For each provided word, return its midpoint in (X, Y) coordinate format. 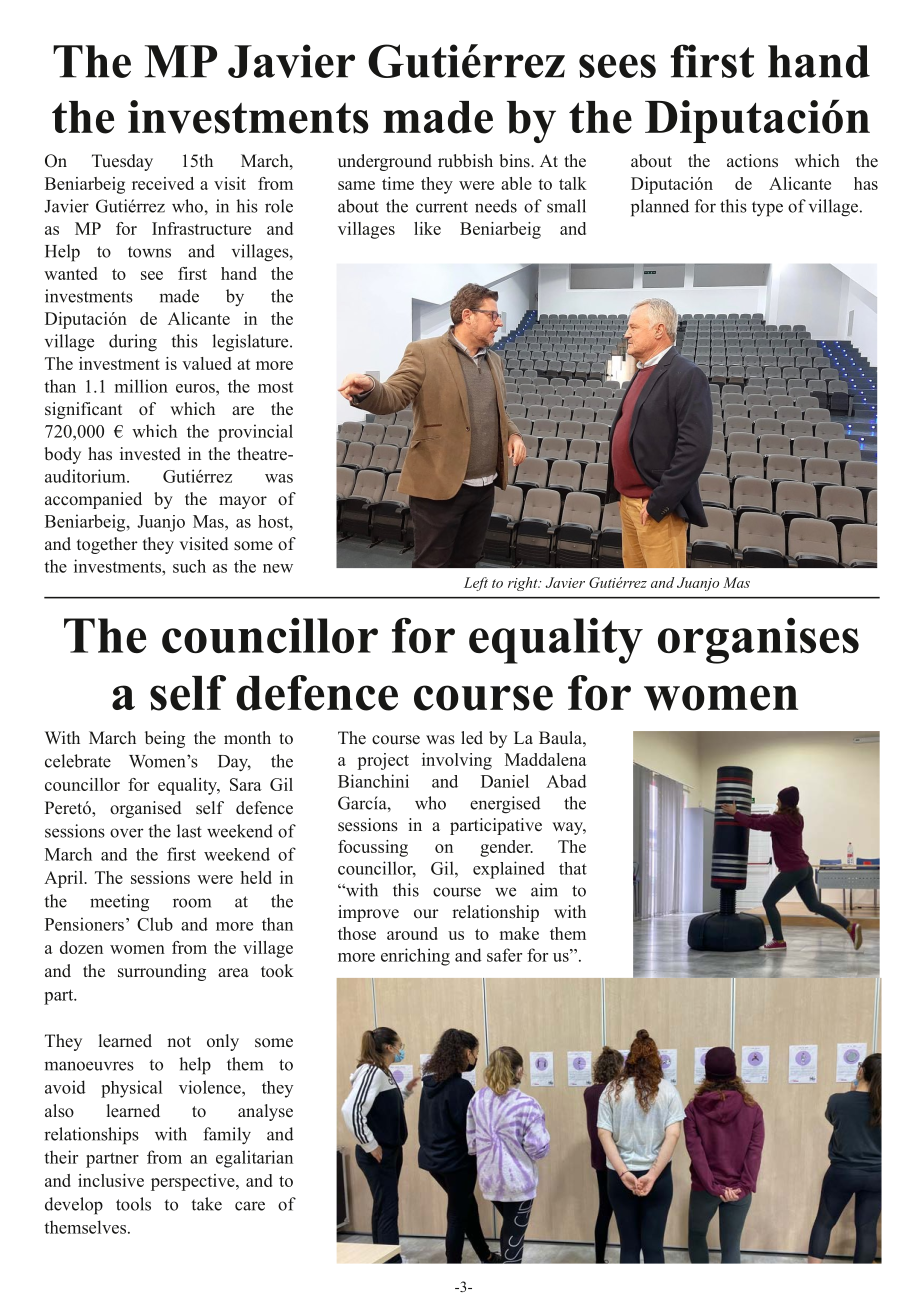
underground (385, 162)
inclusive (111, 1180)
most (275, 387)
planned (660, 208)
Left (476, 584)
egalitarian (254, 1159)
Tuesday (122, 162)
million (141, 386)
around (412, 933)
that (573, 868)
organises (758, 640)
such (189, 566)
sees (617, 66)
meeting (119, 903)
